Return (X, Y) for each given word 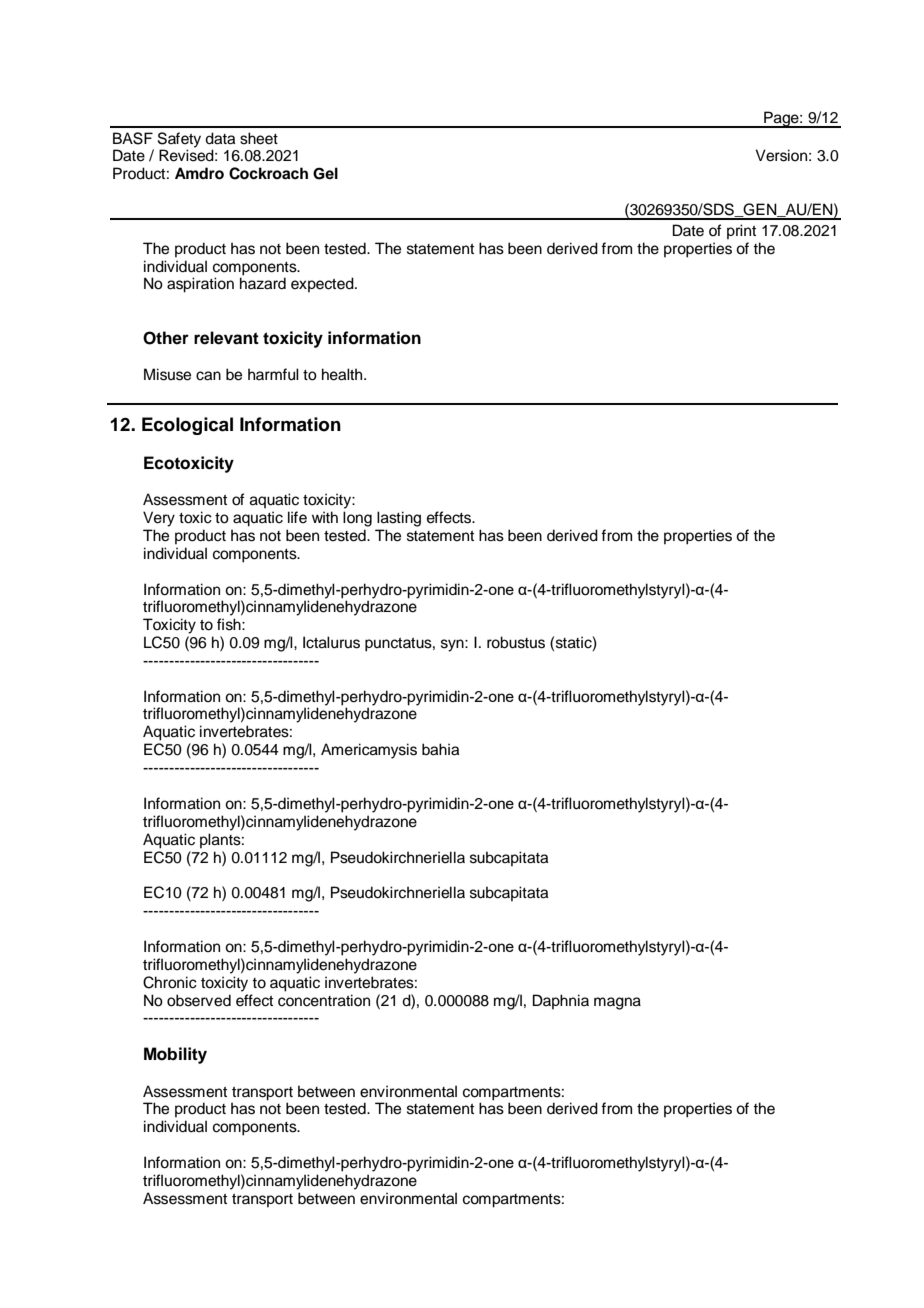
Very (159, 519)
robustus (516, 642)
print (741, 231)
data (220, 138)
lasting (399, 519)
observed (199, 1000)
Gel (325, 173)
